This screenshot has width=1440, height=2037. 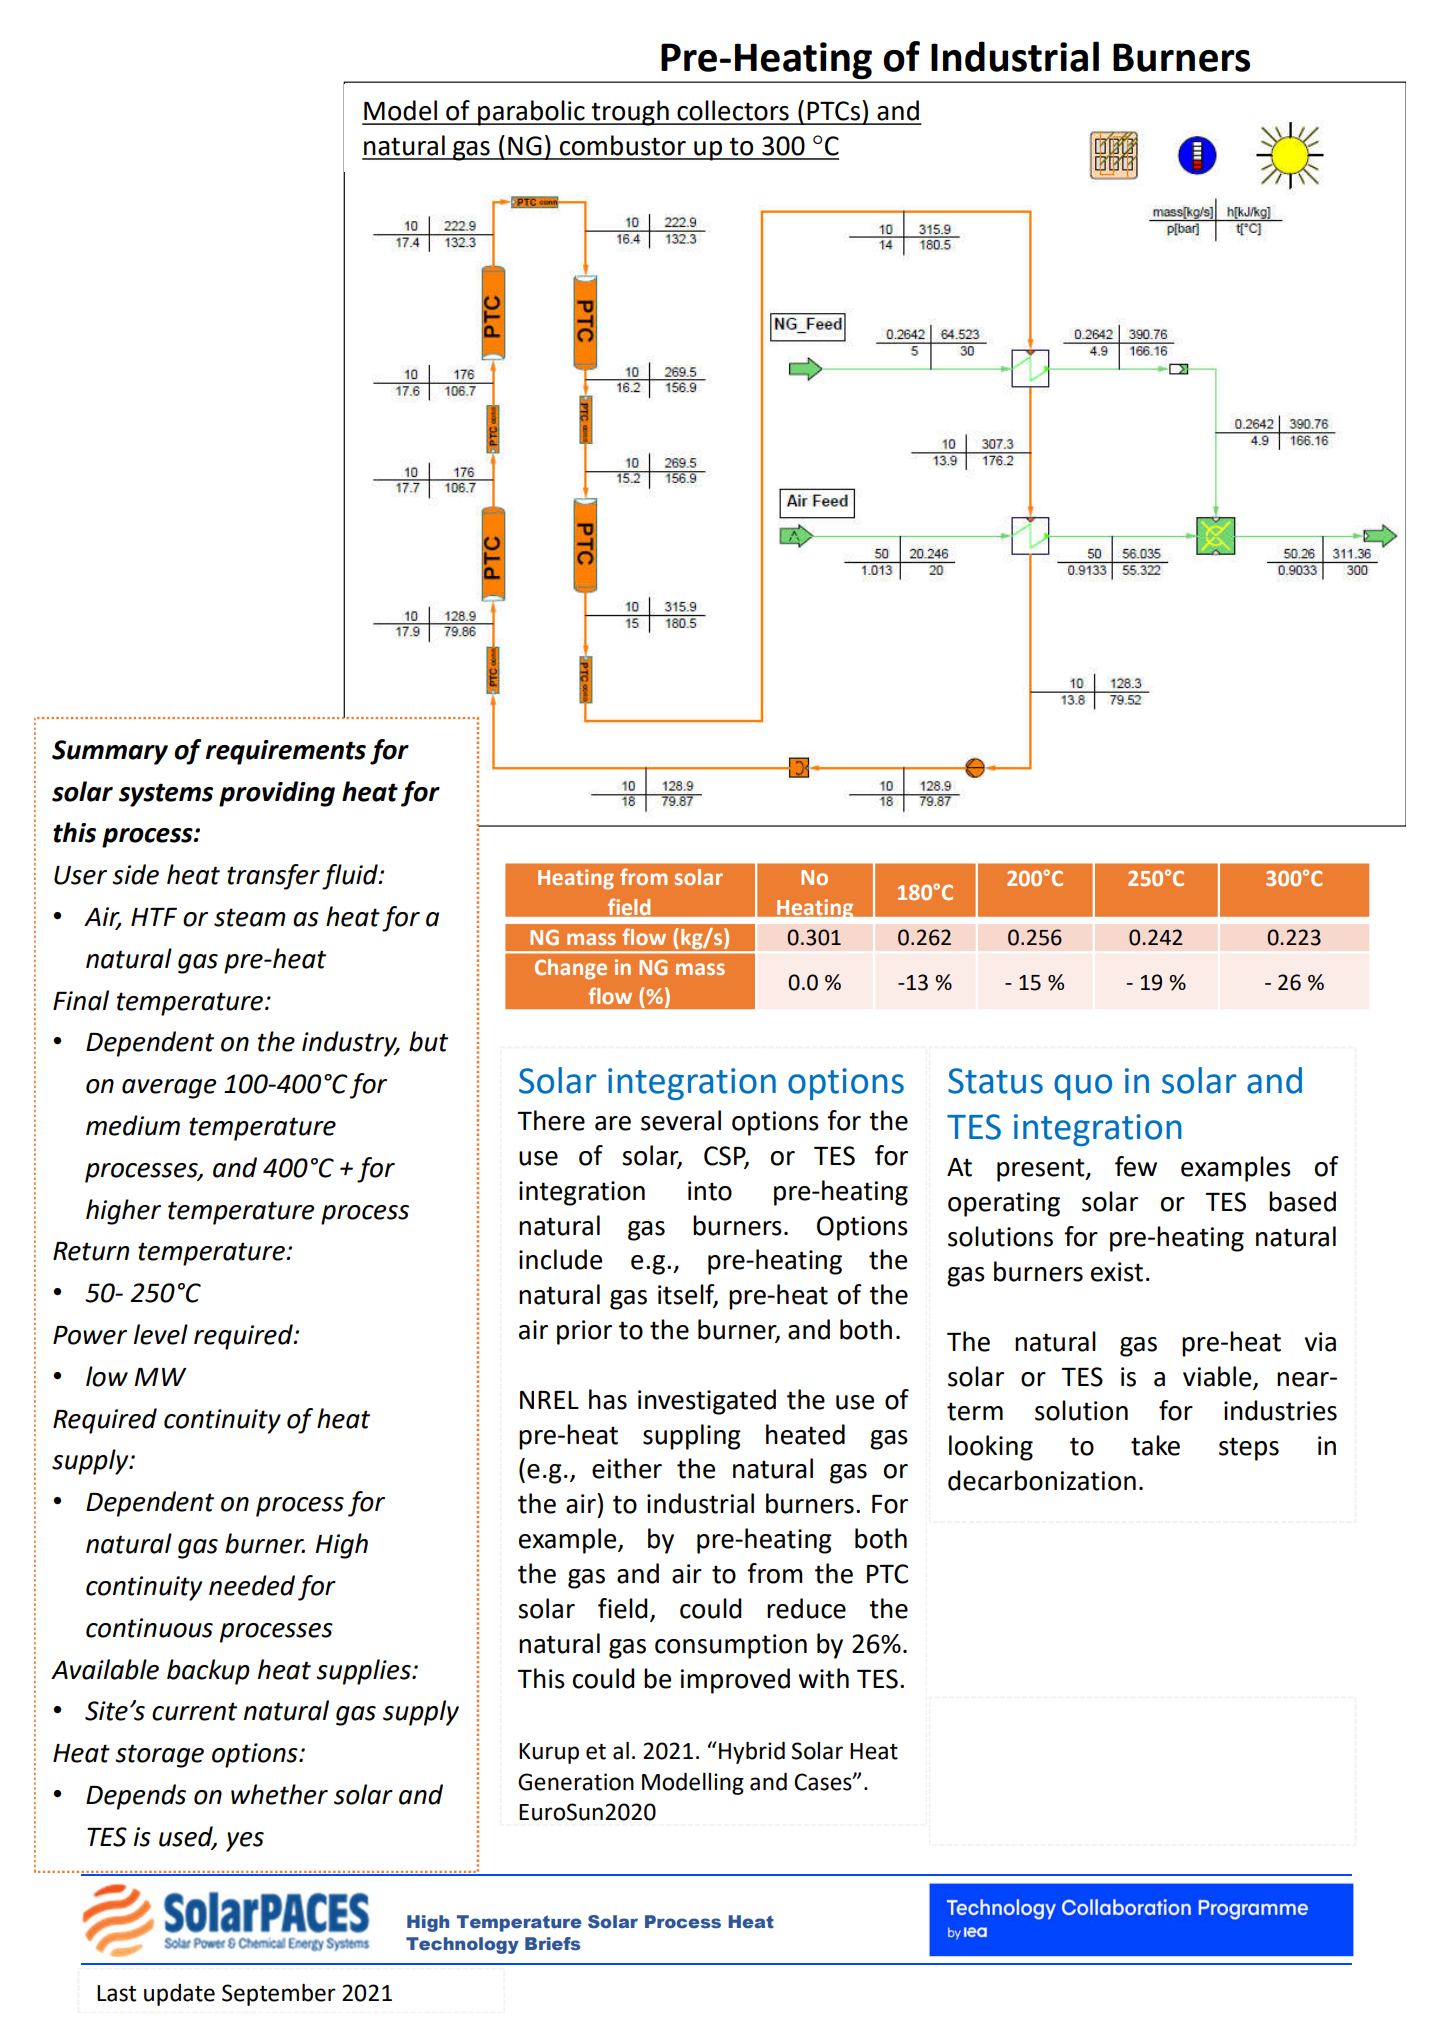 I want to click on update, so click(x=179, y=1995).
